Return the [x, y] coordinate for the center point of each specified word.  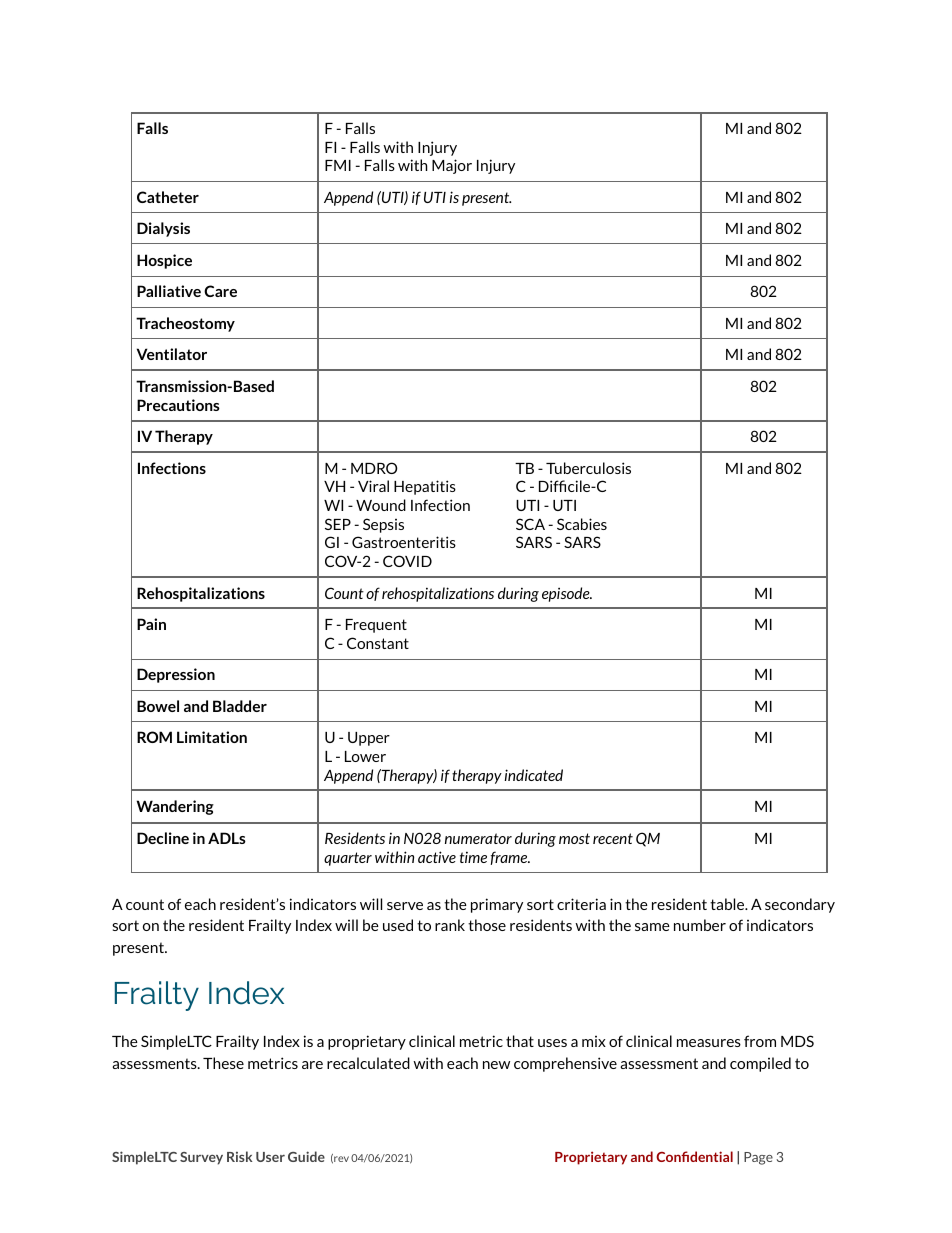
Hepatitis [425, 487]
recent [613, 838]
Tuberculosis [588, 468]
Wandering [175, 807]
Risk [239, 1156]
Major [452, 166]
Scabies [582, 524]
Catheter [168, 197]
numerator [478, 838]
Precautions [178, 405]
